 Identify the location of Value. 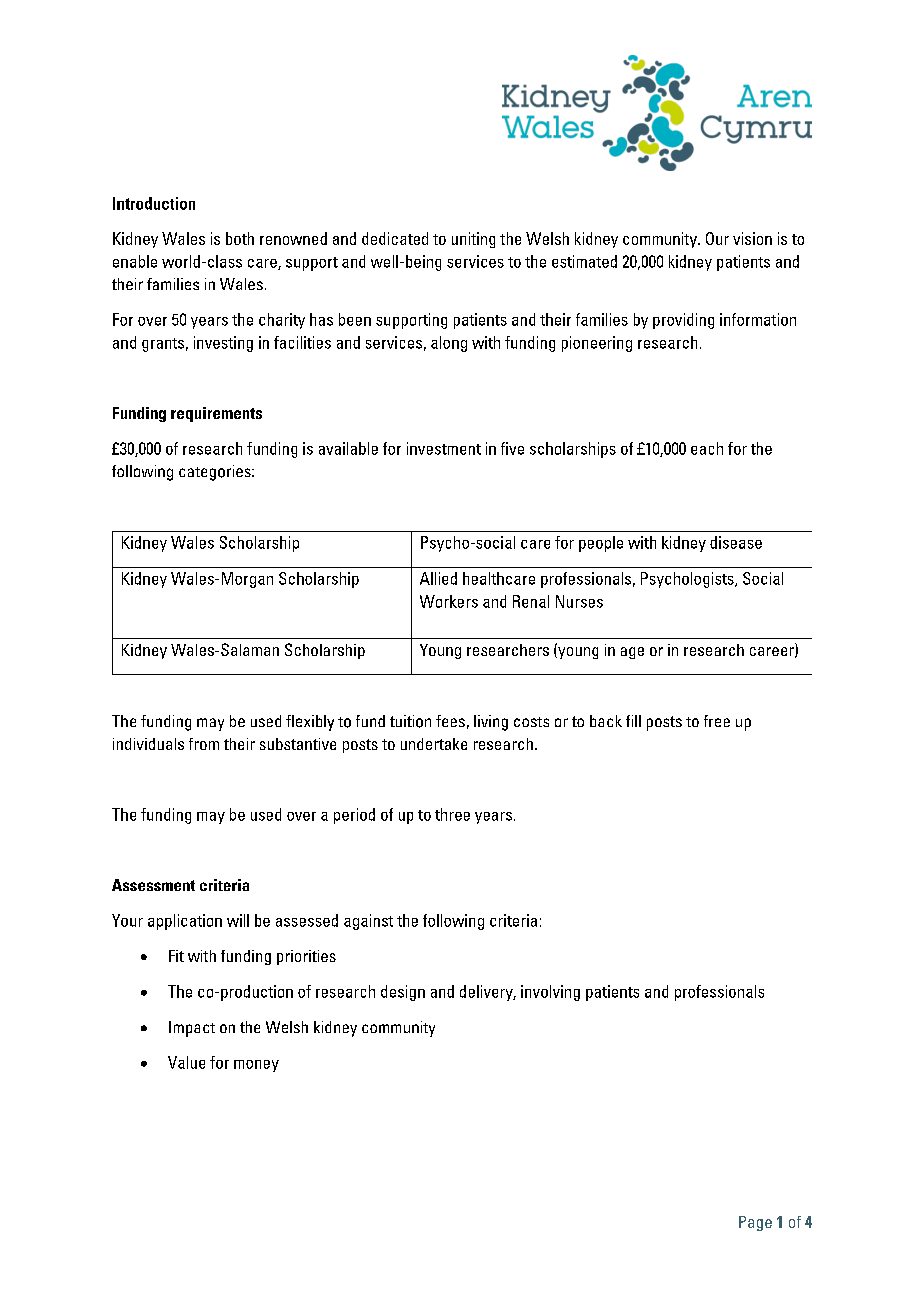
(186, 1062).
